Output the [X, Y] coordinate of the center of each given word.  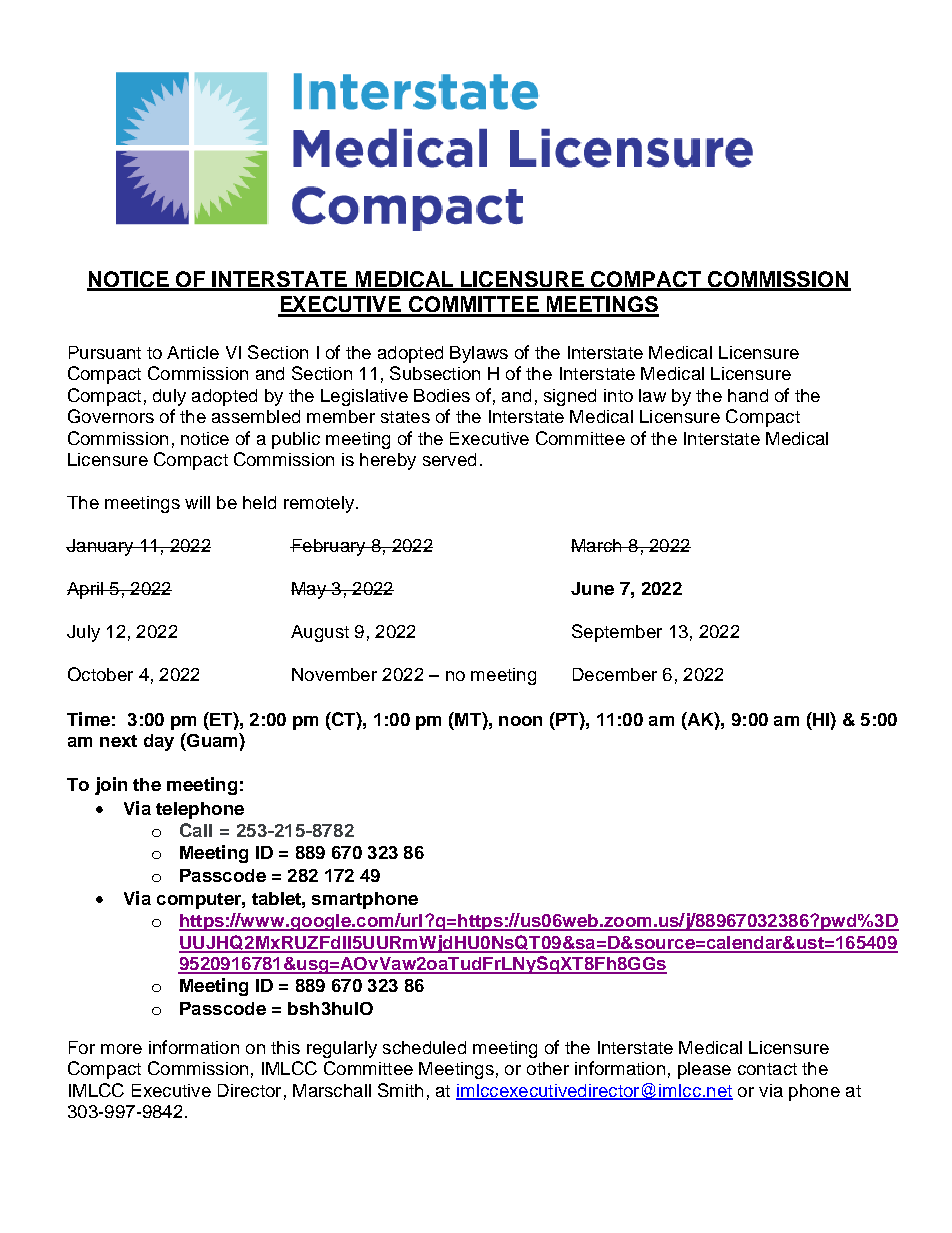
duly [169, 397]
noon [520, 721]
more [121, 1049]
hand [748, 395]
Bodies [442, 395]
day [159, 742]
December [615, 674]
